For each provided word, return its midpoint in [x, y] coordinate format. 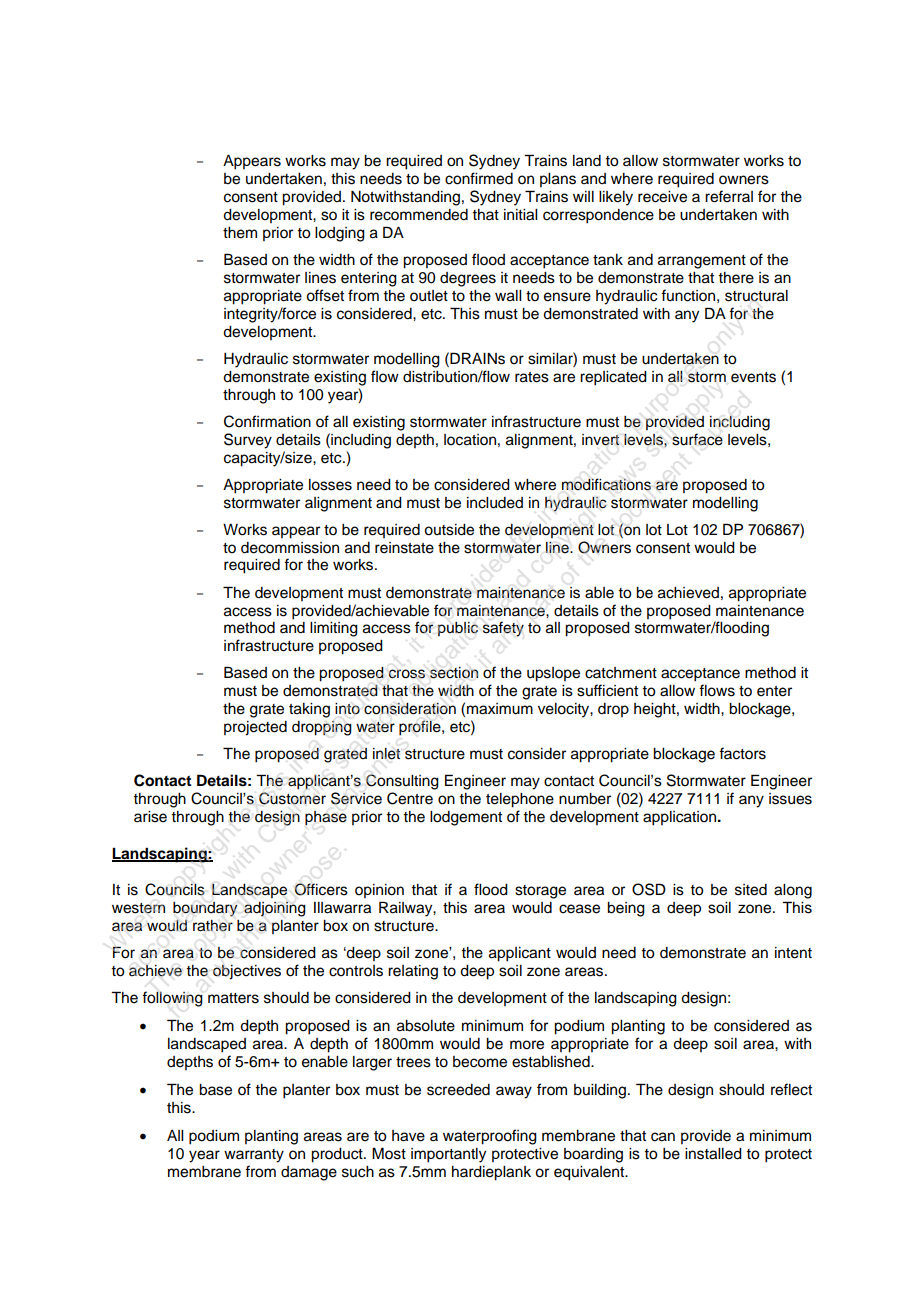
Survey [248, 441]
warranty [254, 1156]
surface [697, 439]
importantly [448, 1155]
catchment [621, 673]
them [240, 233]
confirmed [479, 178]
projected [255, 728]
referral [729, 196]
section [454, 673]
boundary [205, 909]
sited [751, 890]
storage [540, 892]
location [470, 440]
